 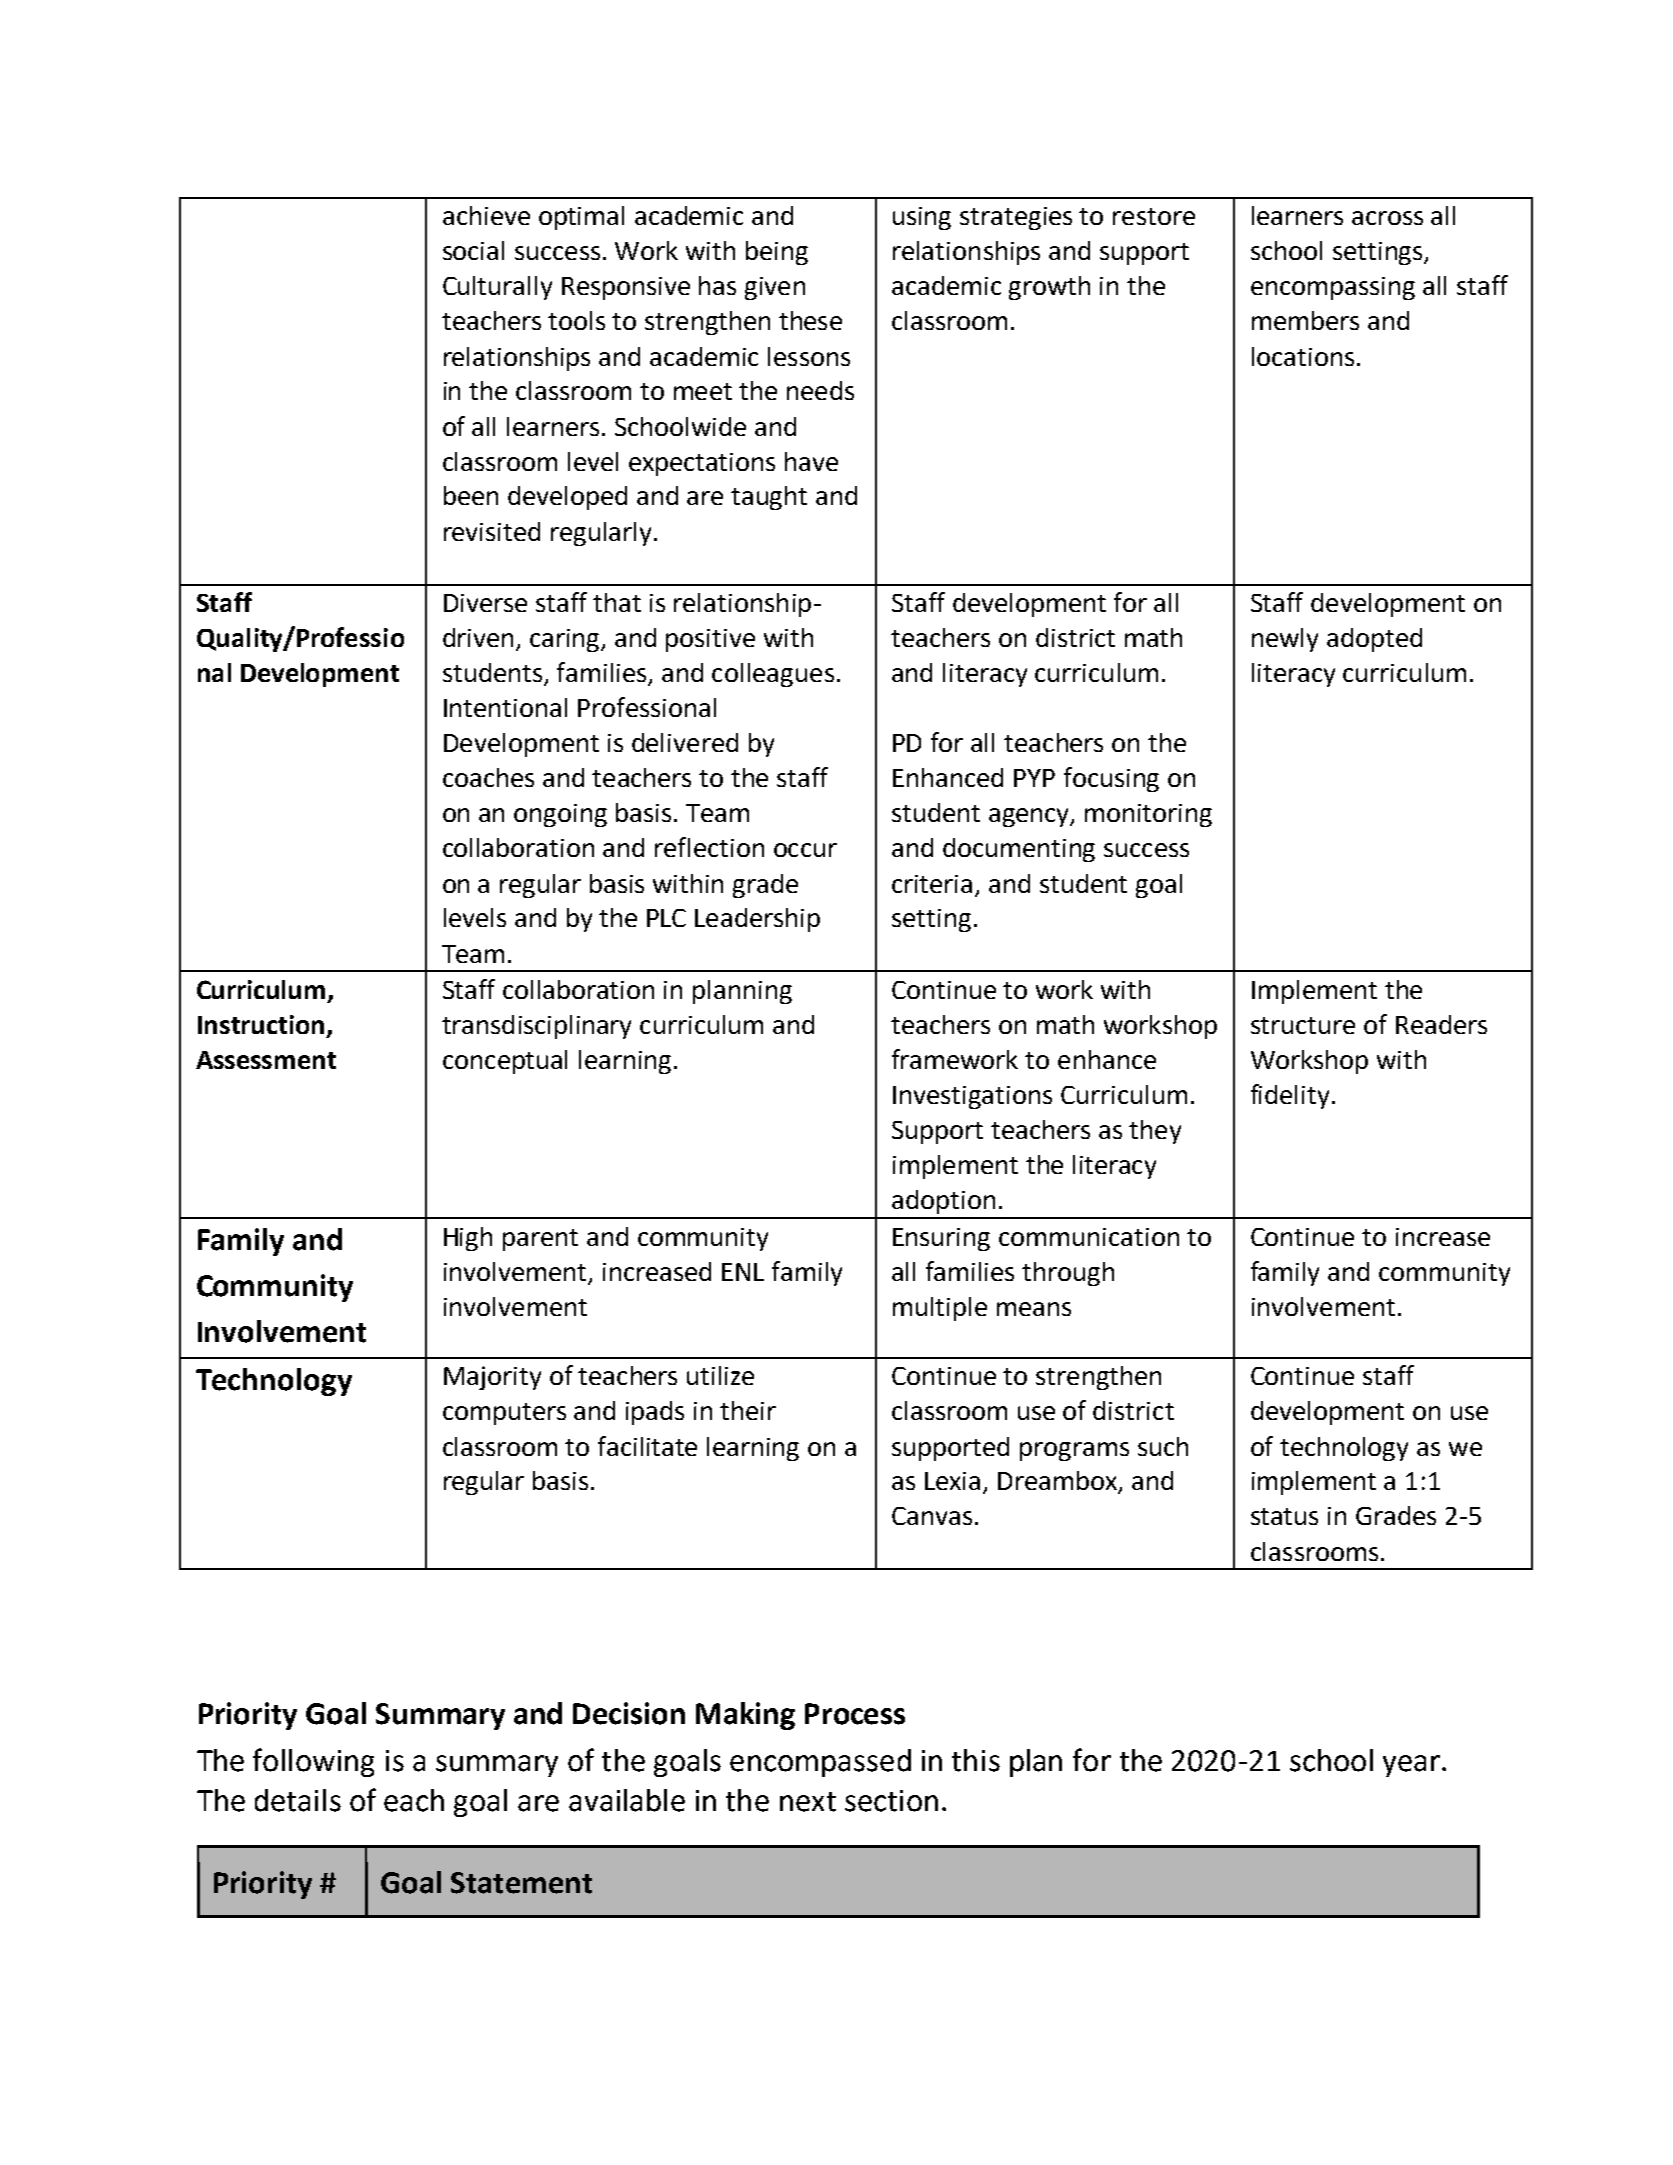 I want to click on Investigations, so click(x=972, y=1097).
